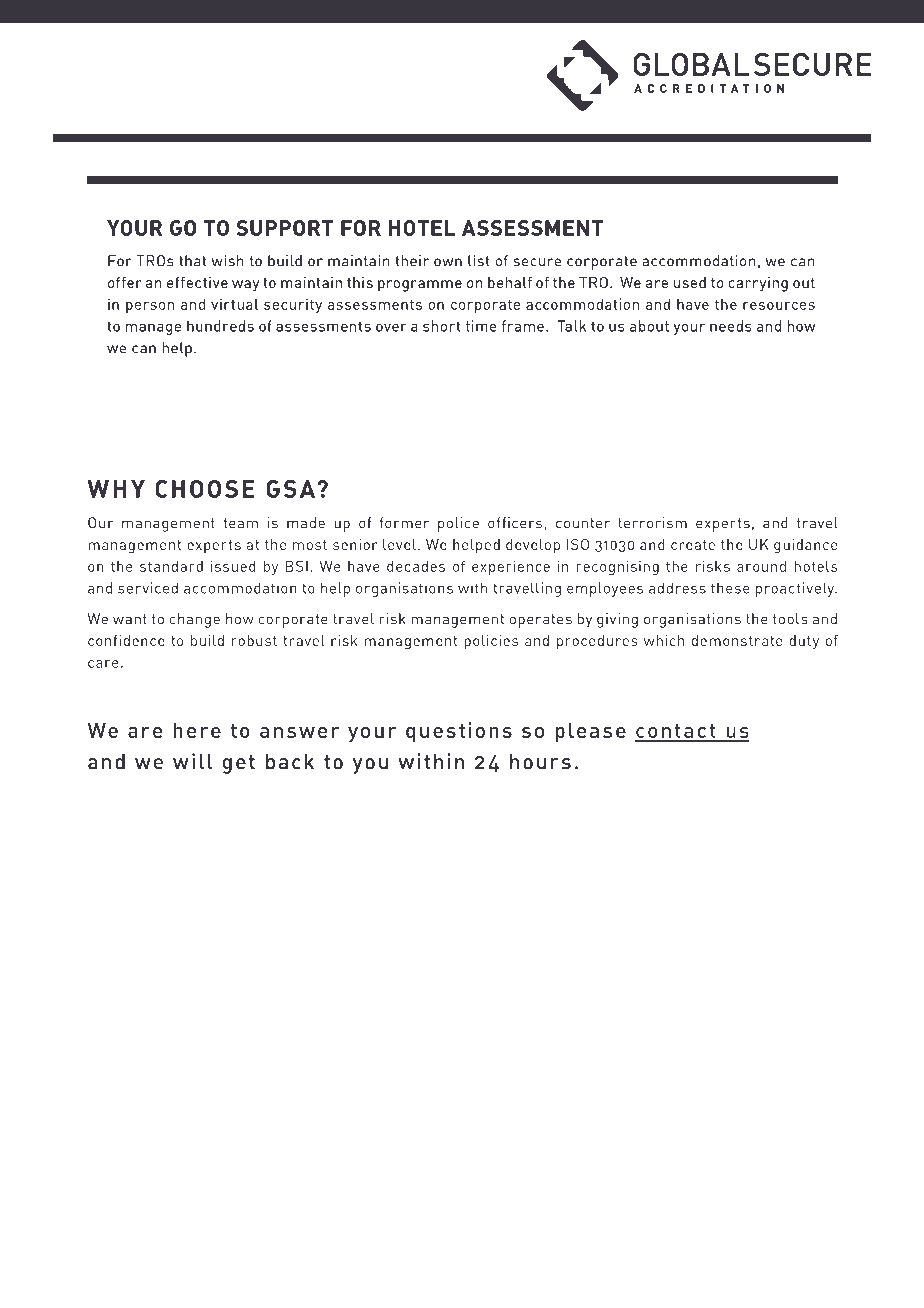 This image has width=924, height=1308. Describe the element at coordinates (448, 262) in the image. I see `own` at that location.
